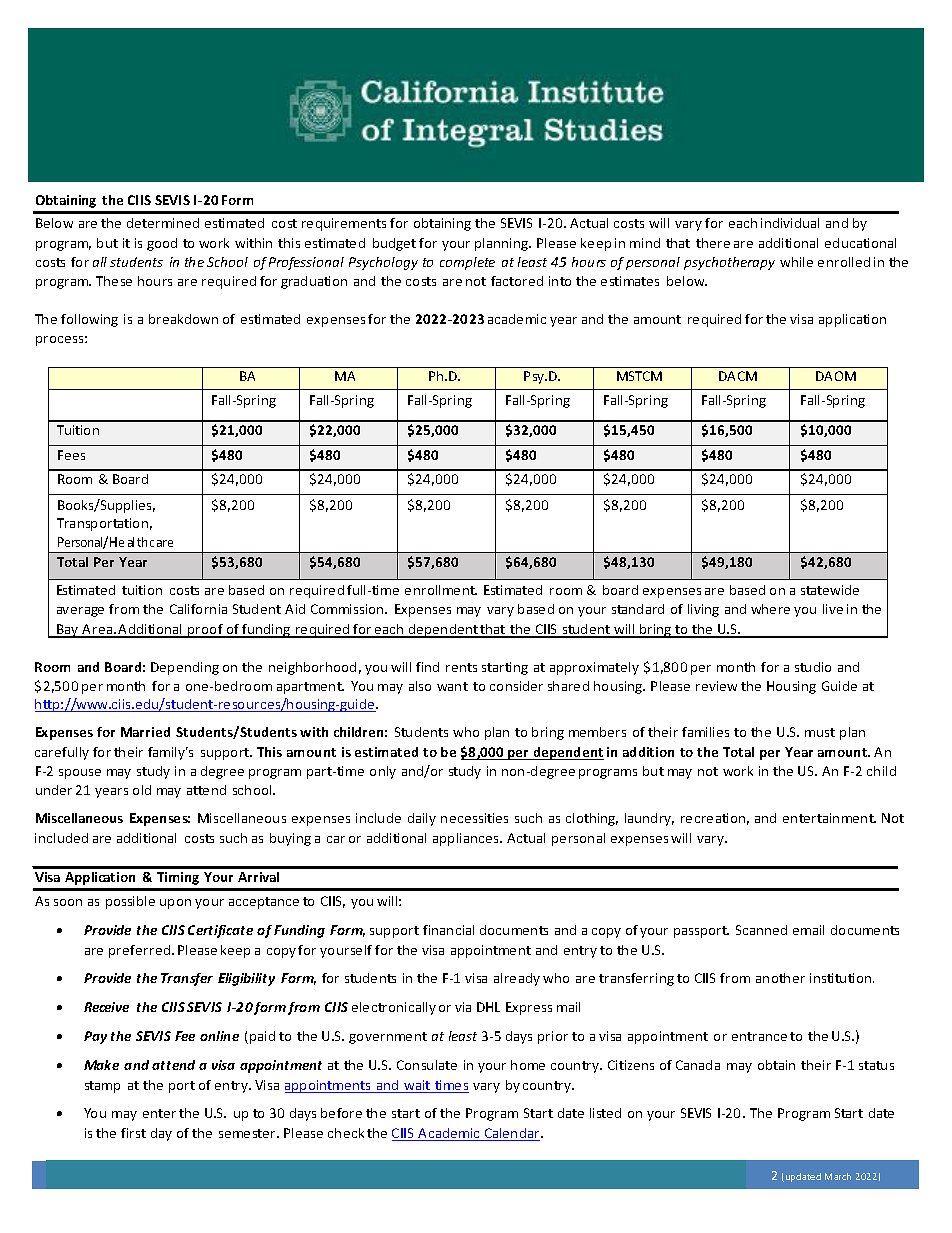  What do you see at coordinates (448, 930) in the image?
I see `financial` at bounding box center [448, 930].
